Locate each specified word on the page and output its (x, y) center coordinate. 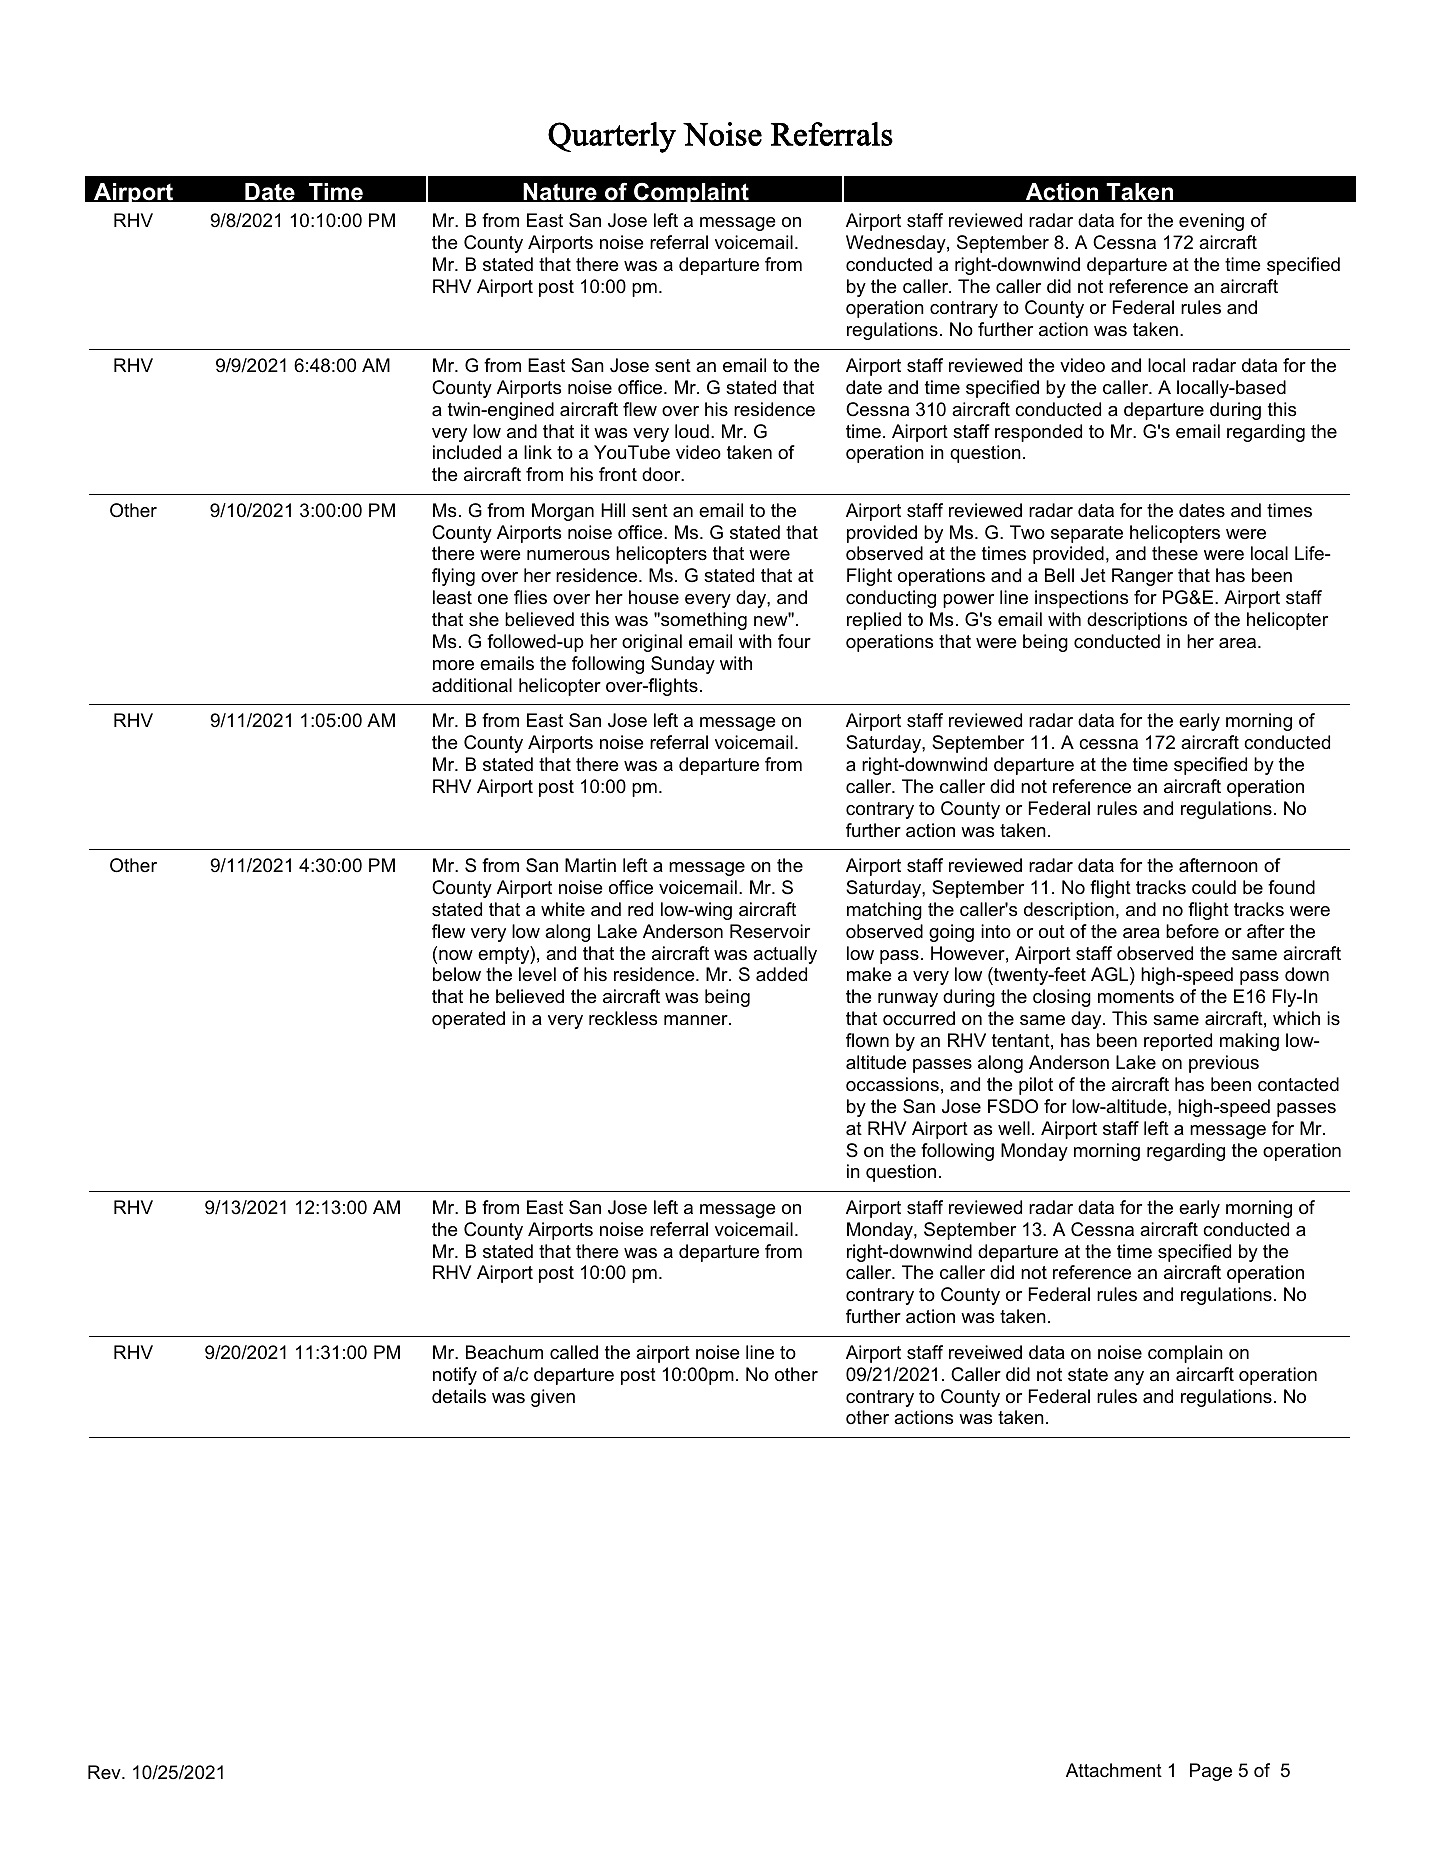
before (1192, 931)
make (869, 974)
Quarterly (612, 137)
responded (1038, 433)
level (537, 974)
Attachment (1114, 1770)
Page (1211, 1772)
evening (1211, 222)
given (553, 1398)
